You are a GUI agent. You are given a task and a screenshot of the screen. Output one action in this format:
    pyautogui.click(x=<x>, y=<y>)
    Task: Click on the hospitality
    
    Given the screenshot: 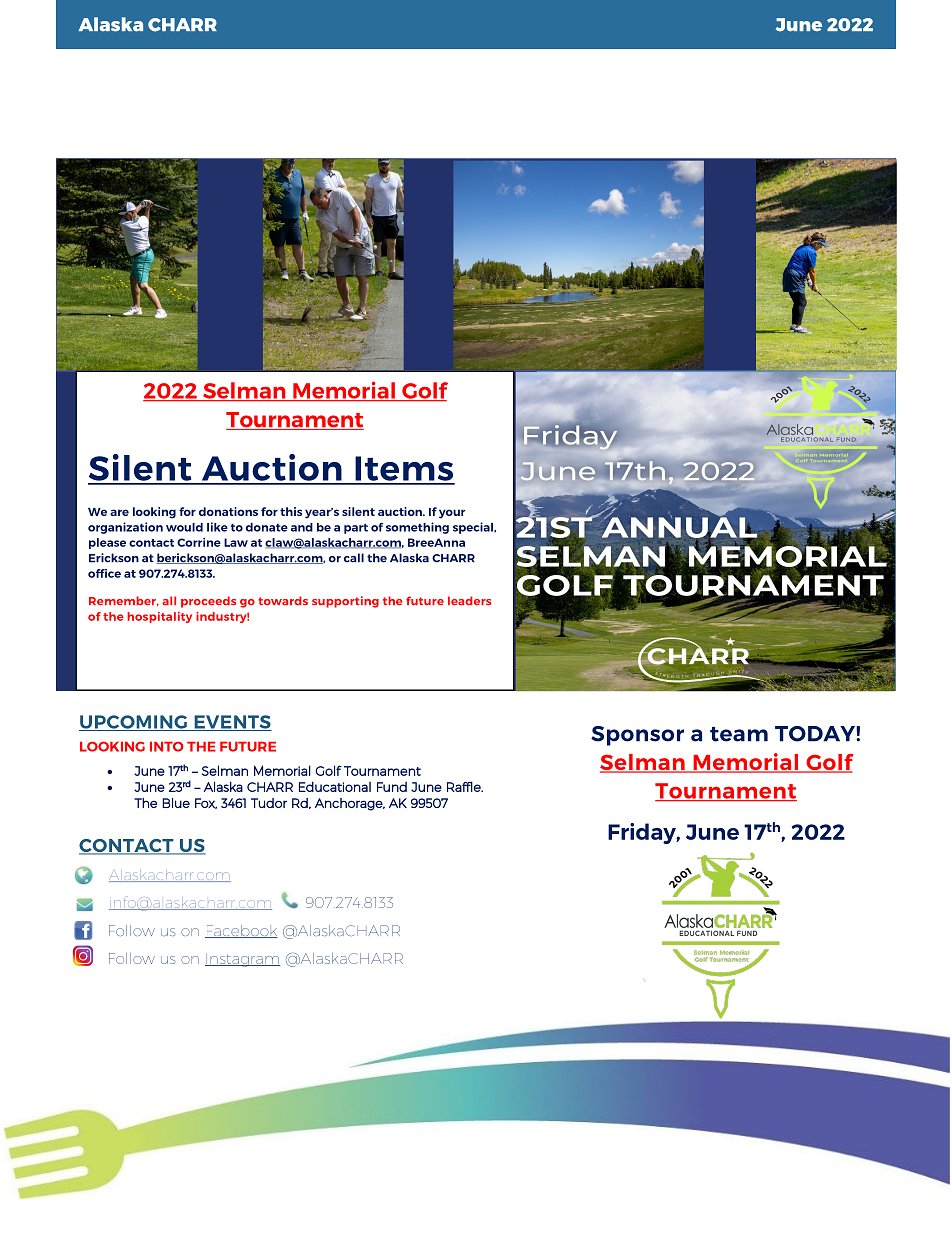 What is the action you would take?
    pyautogui.click(x=159, y=617)
